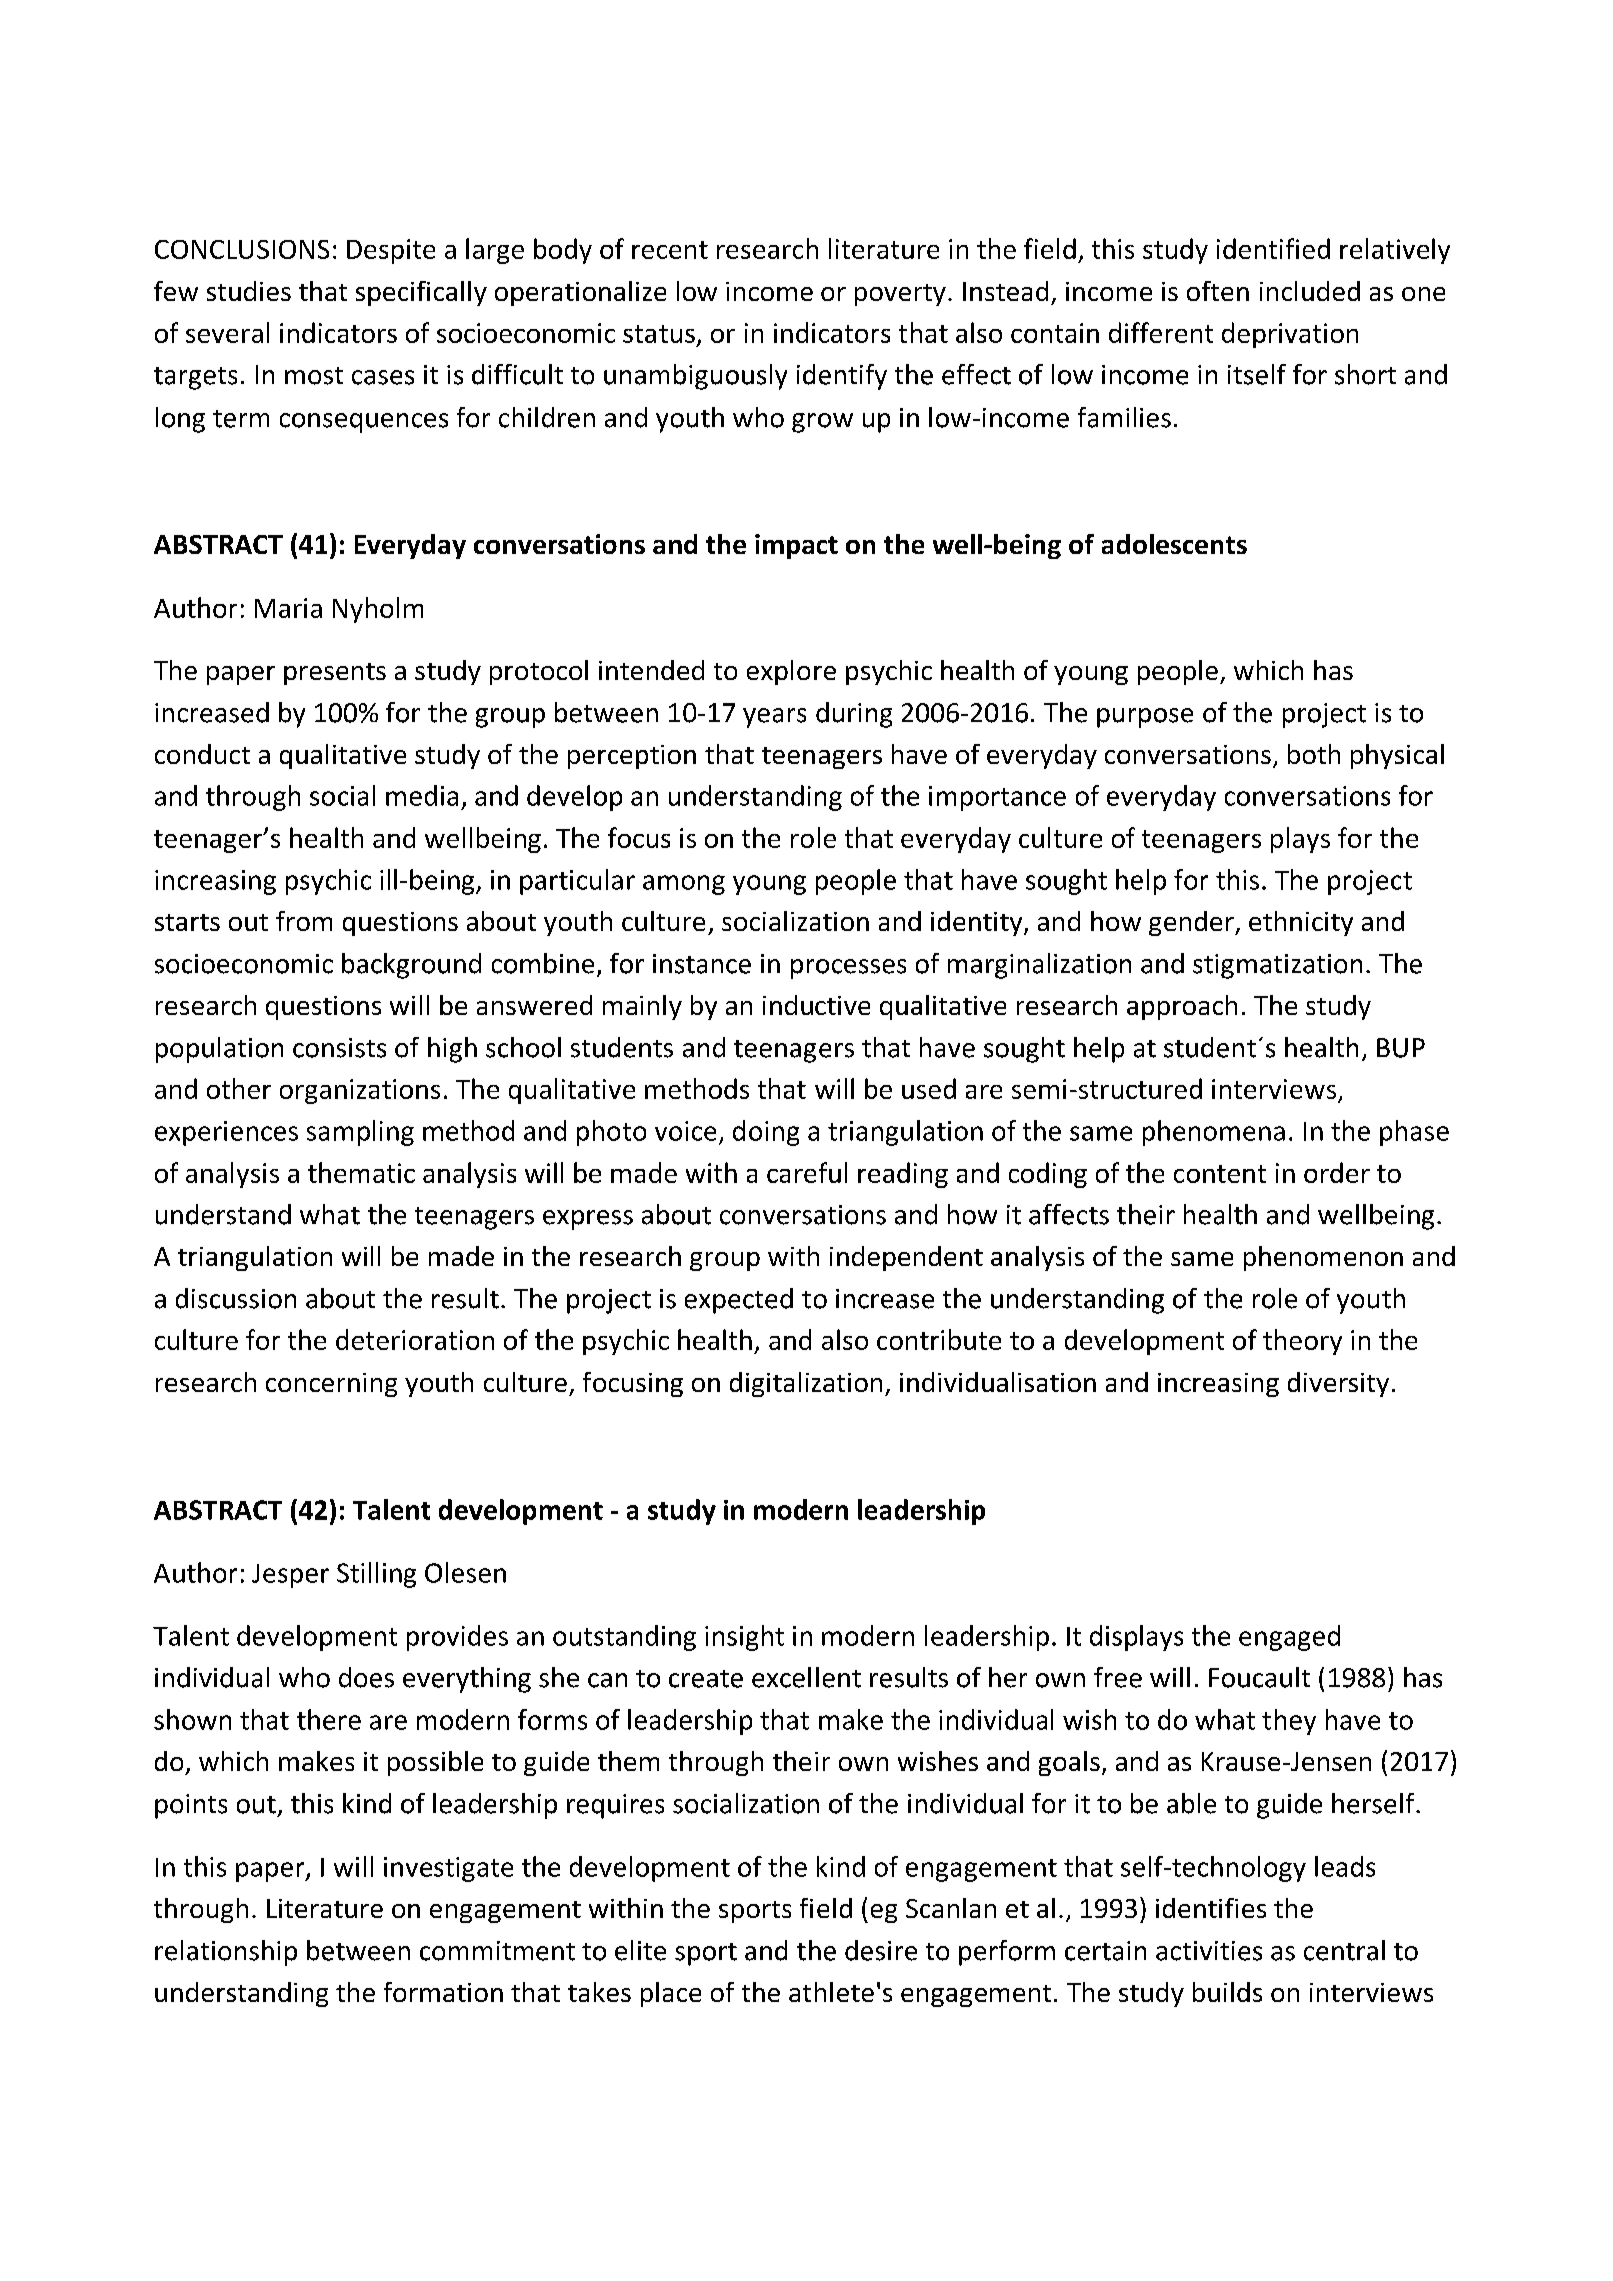 The height and width of the image is (2281, 1613). Describe the element at coordinates (881, 1950) in the image. I see `desire` at that location.
